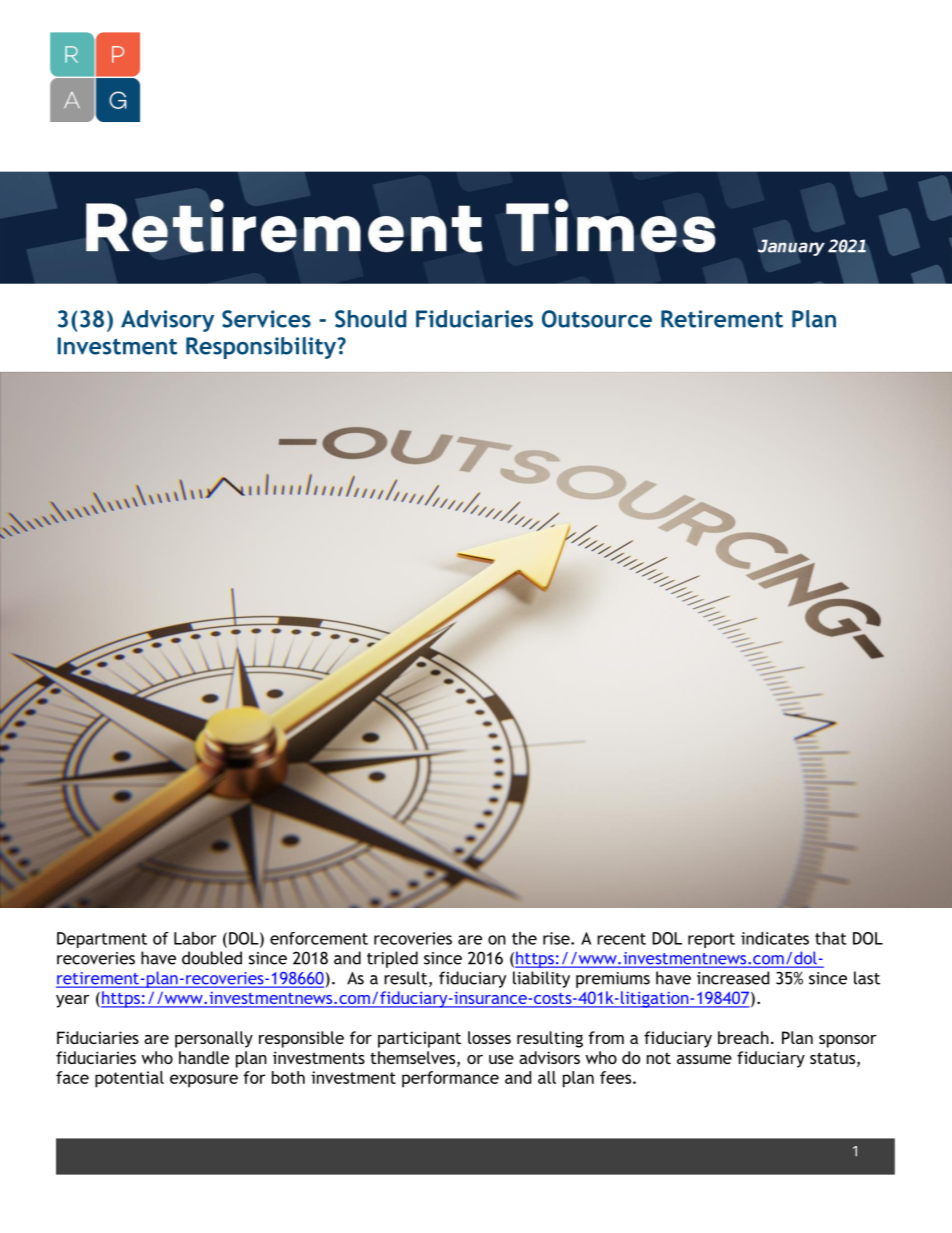 The image size is (952, 1233). I want to click on Should, so click(370, 319).
